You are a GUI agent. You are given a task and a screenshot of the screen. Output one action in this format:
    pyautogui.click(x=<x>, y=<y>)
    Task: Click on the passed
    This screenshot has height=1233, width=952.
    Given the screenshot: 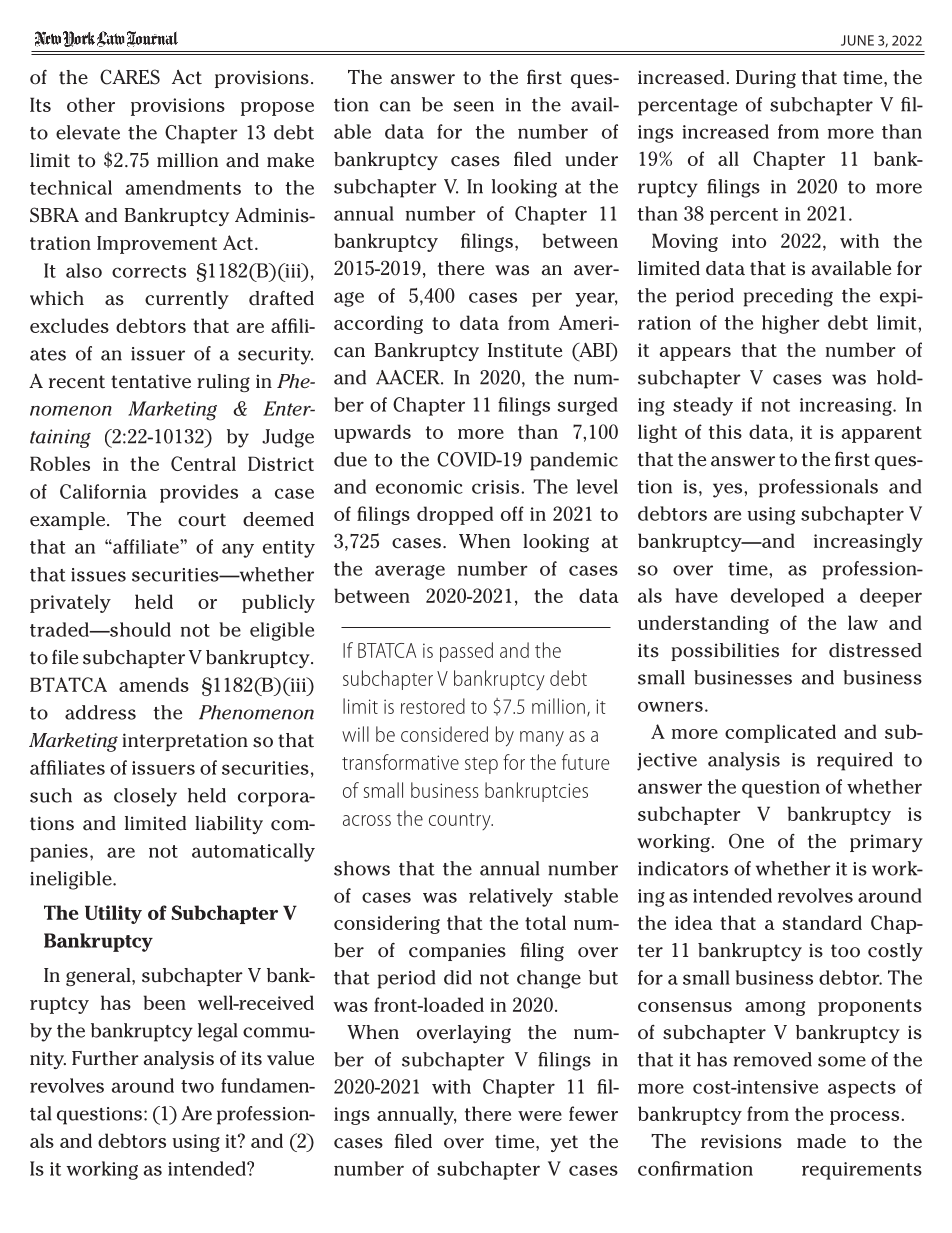 What is the action you would take?
    pyautogui.click(x=466, y=652)
